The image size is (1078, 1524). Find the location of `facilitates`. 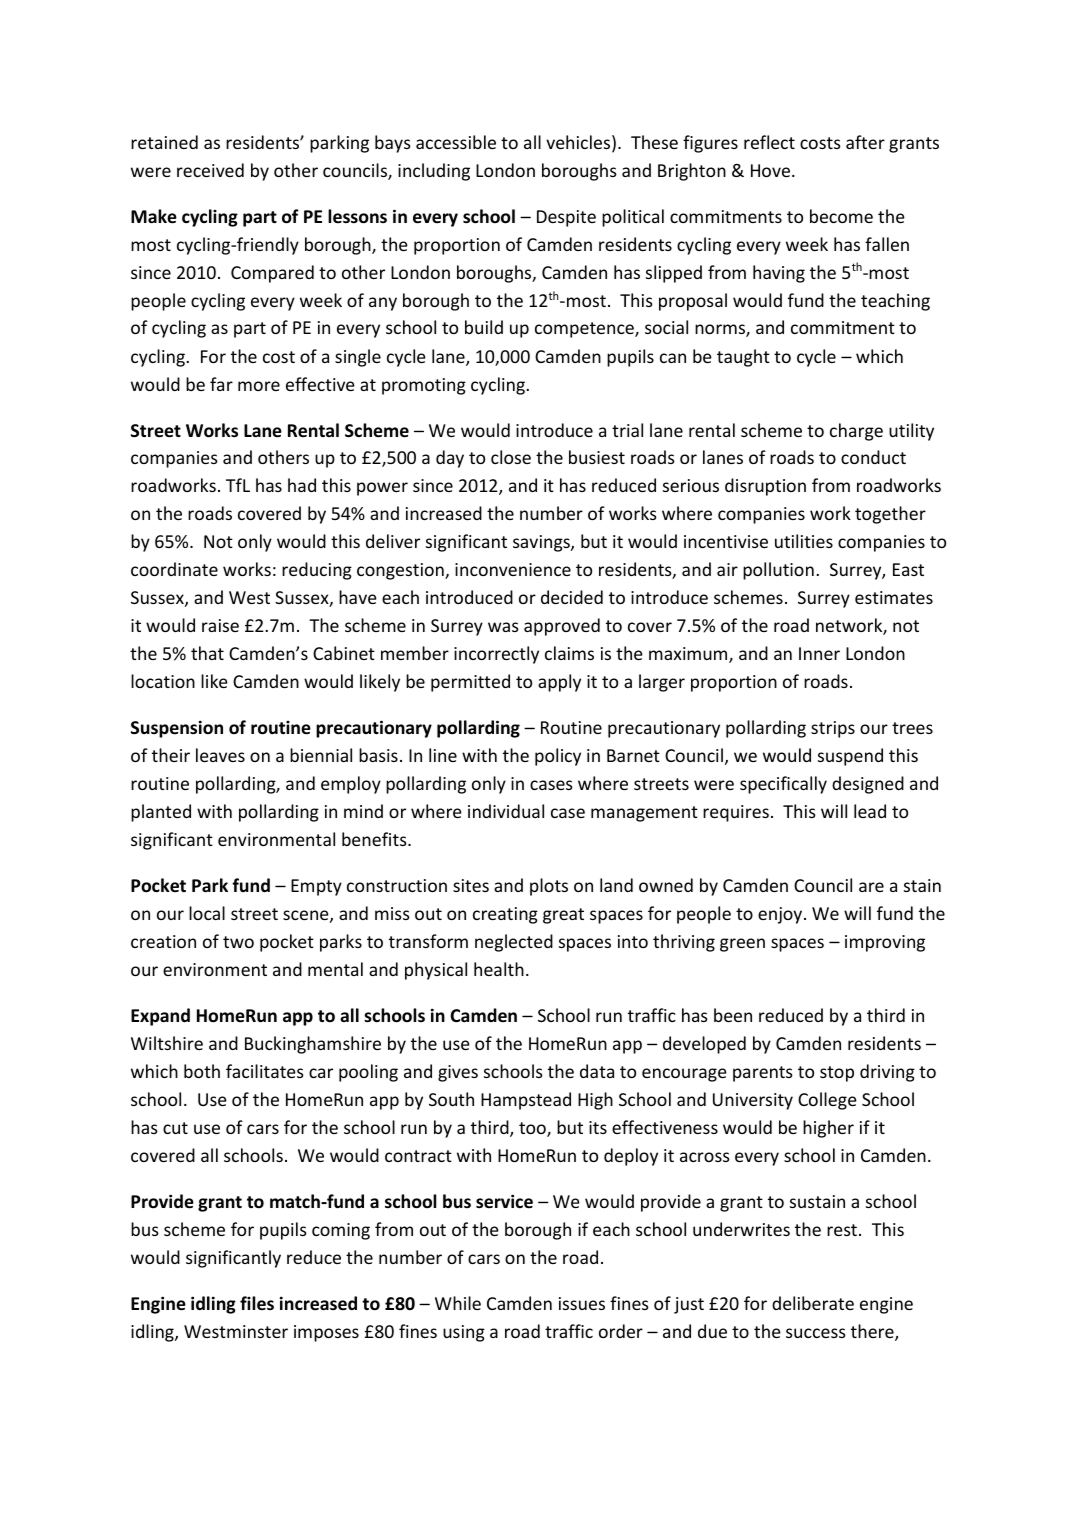

facilitates is located at coordinates (265, 1071).
